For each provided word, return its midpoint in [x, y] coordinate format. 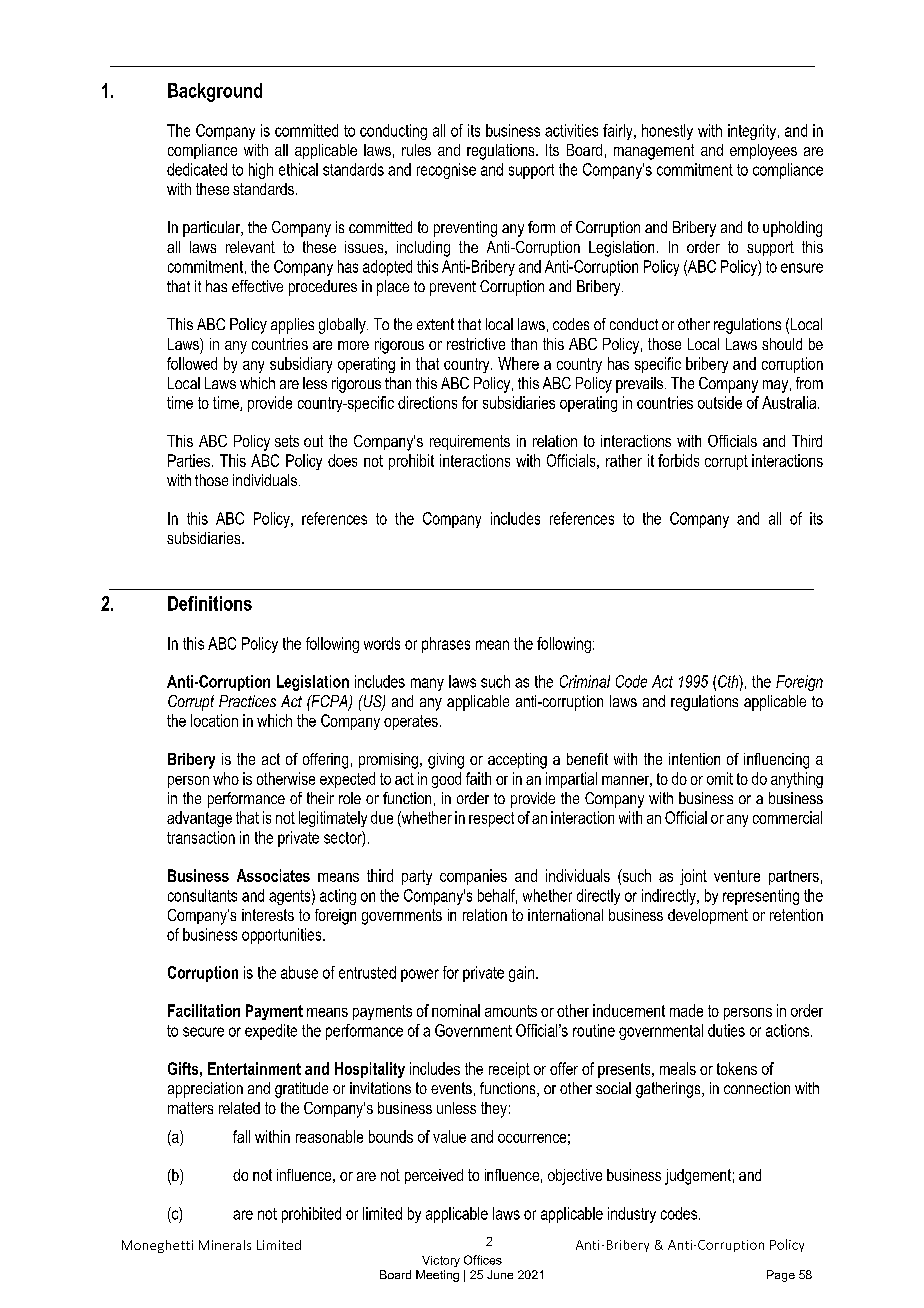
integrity [753, 132]
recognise [446, 171]
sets [287, 441]
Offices [483, 1260]
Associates [273, 875]
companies [473, 877]
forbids [678, 460]
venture [737, 876]
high [261, 171]
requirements [470, 442]
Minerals [225, 1245]
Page [781, 1276]
